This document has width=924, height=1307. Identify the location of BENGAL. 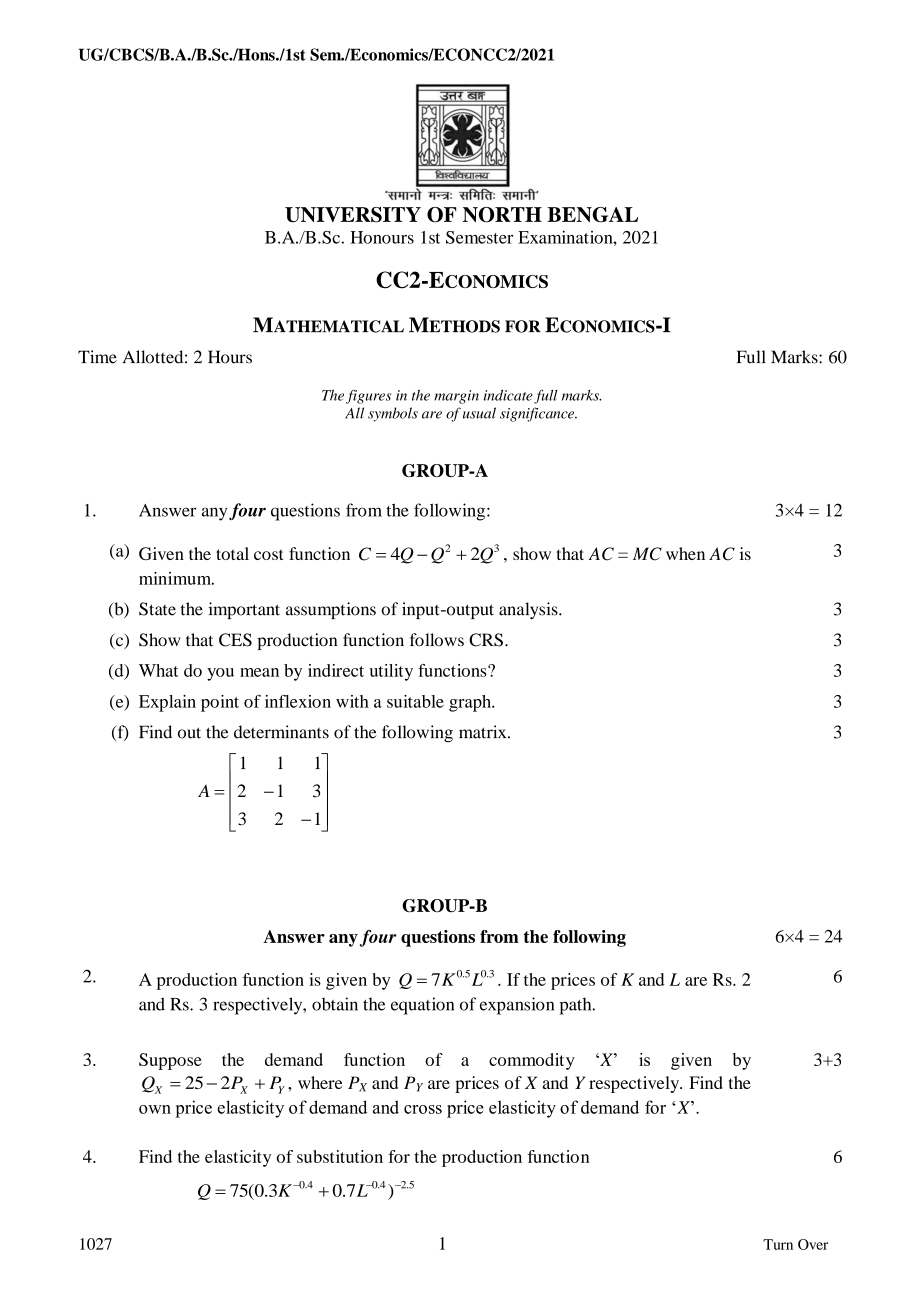
(592, 215).
